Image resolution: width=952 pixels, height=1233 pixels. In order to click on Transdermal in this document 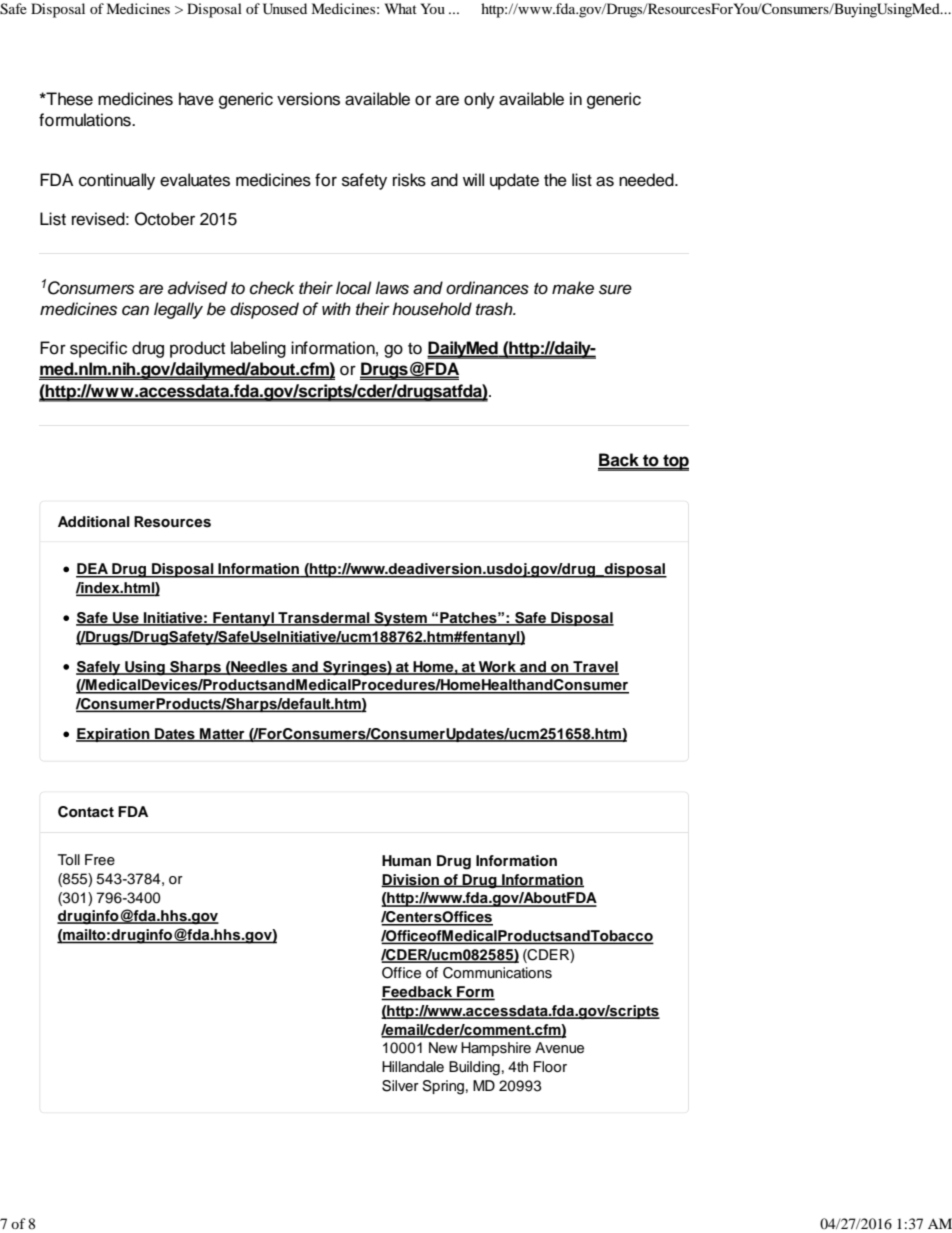, I will do `click(324, 619)`.
